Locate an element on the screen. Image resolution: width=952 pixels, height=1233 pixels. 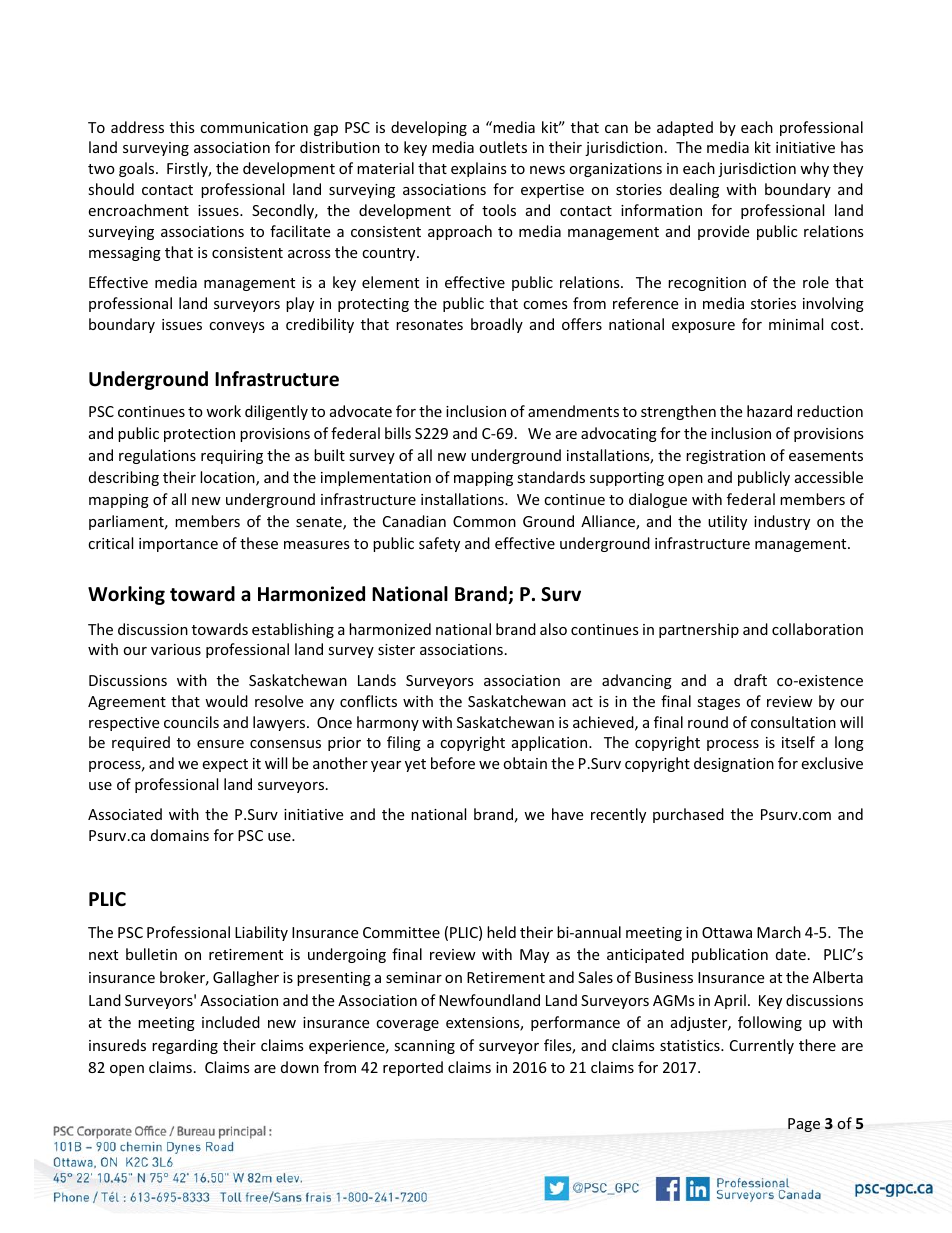
reported is located at coordinates (413, 1068).
